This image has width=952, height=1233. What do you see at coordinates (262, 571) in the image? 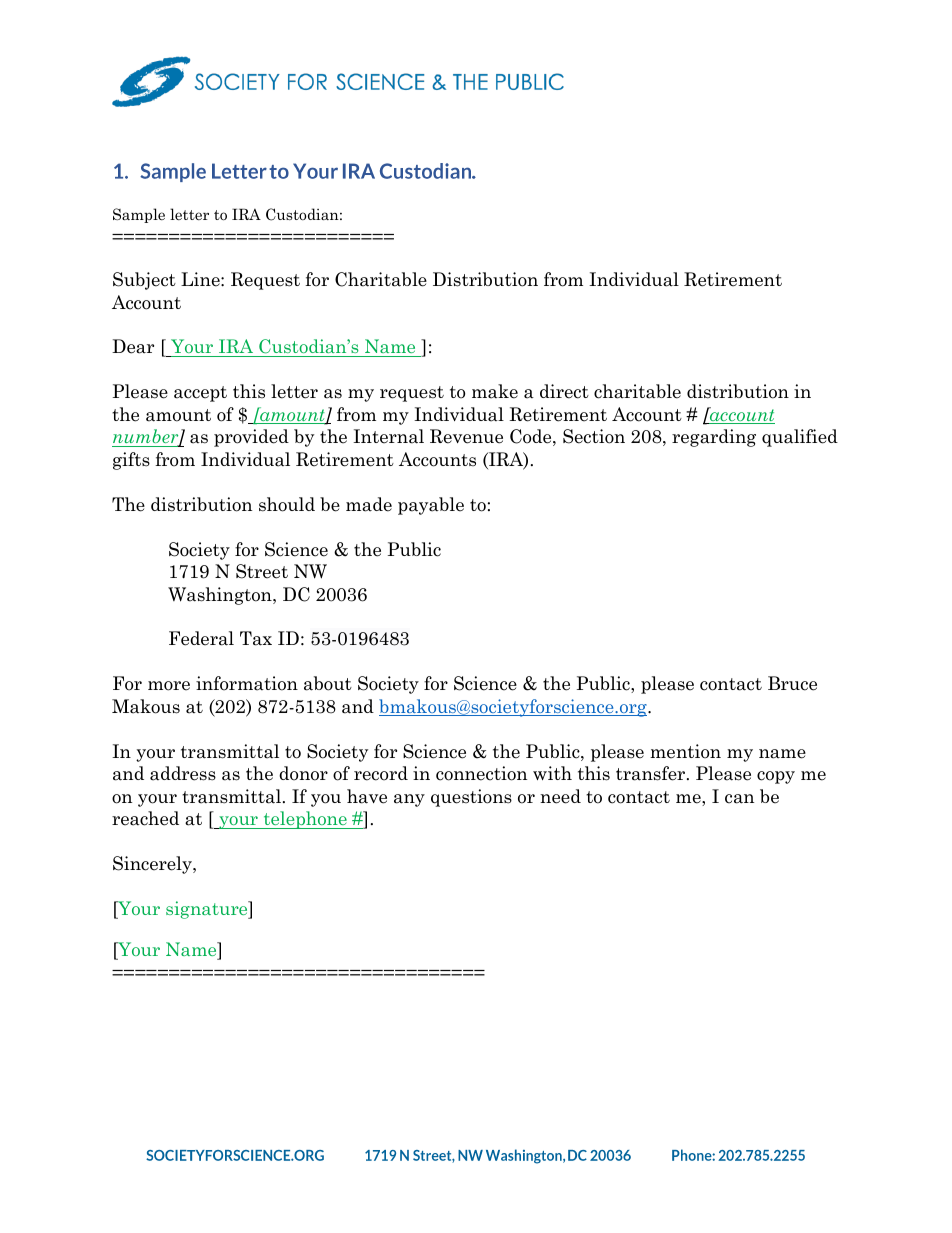
I see `Street` at bounding box center [262, 571].
